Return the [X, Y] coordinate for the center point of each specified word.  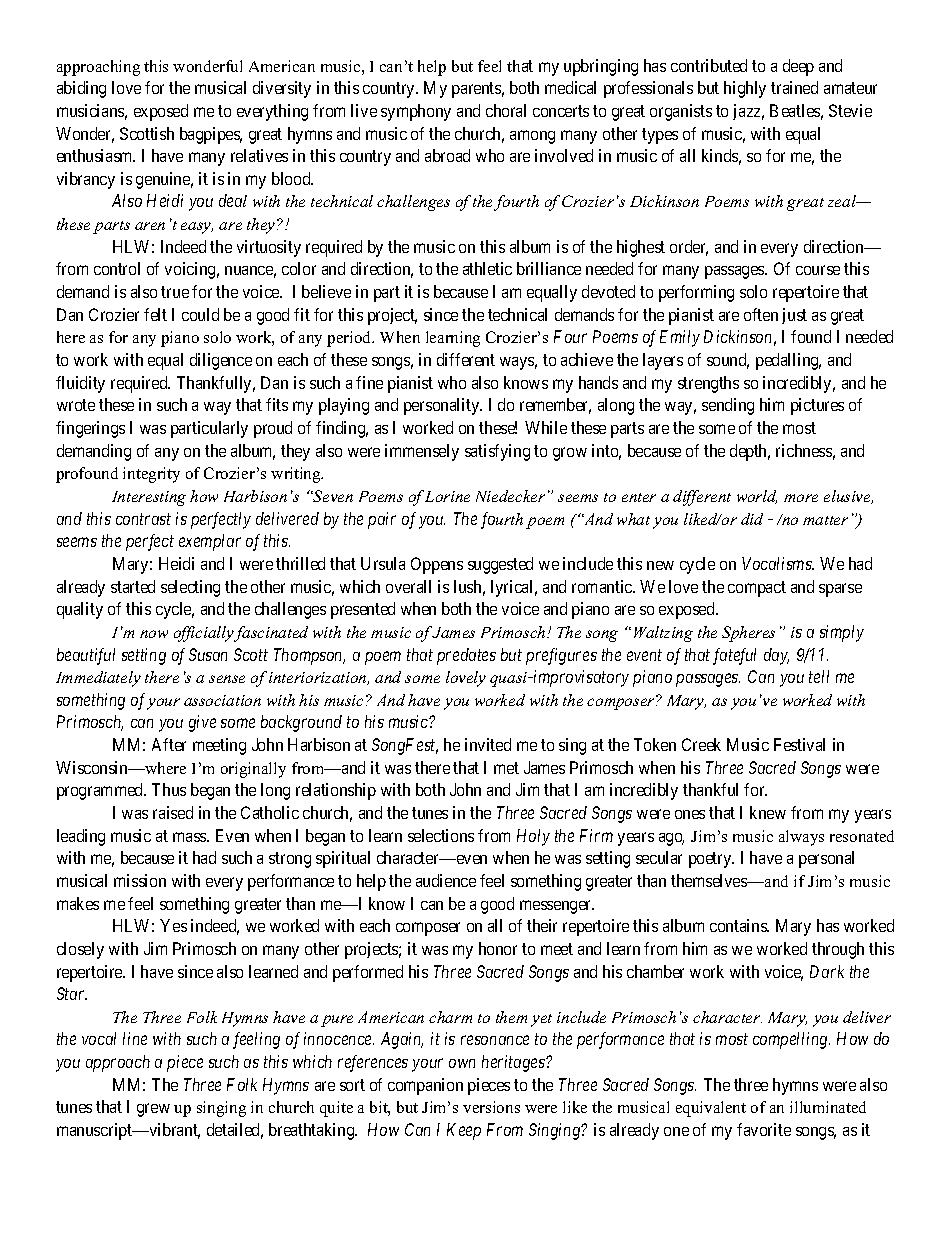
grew [153, 1110]
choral [506, 110]
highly [745, 89]
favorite [764, 1129]
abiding [81, 89]
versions [491, 1107]
